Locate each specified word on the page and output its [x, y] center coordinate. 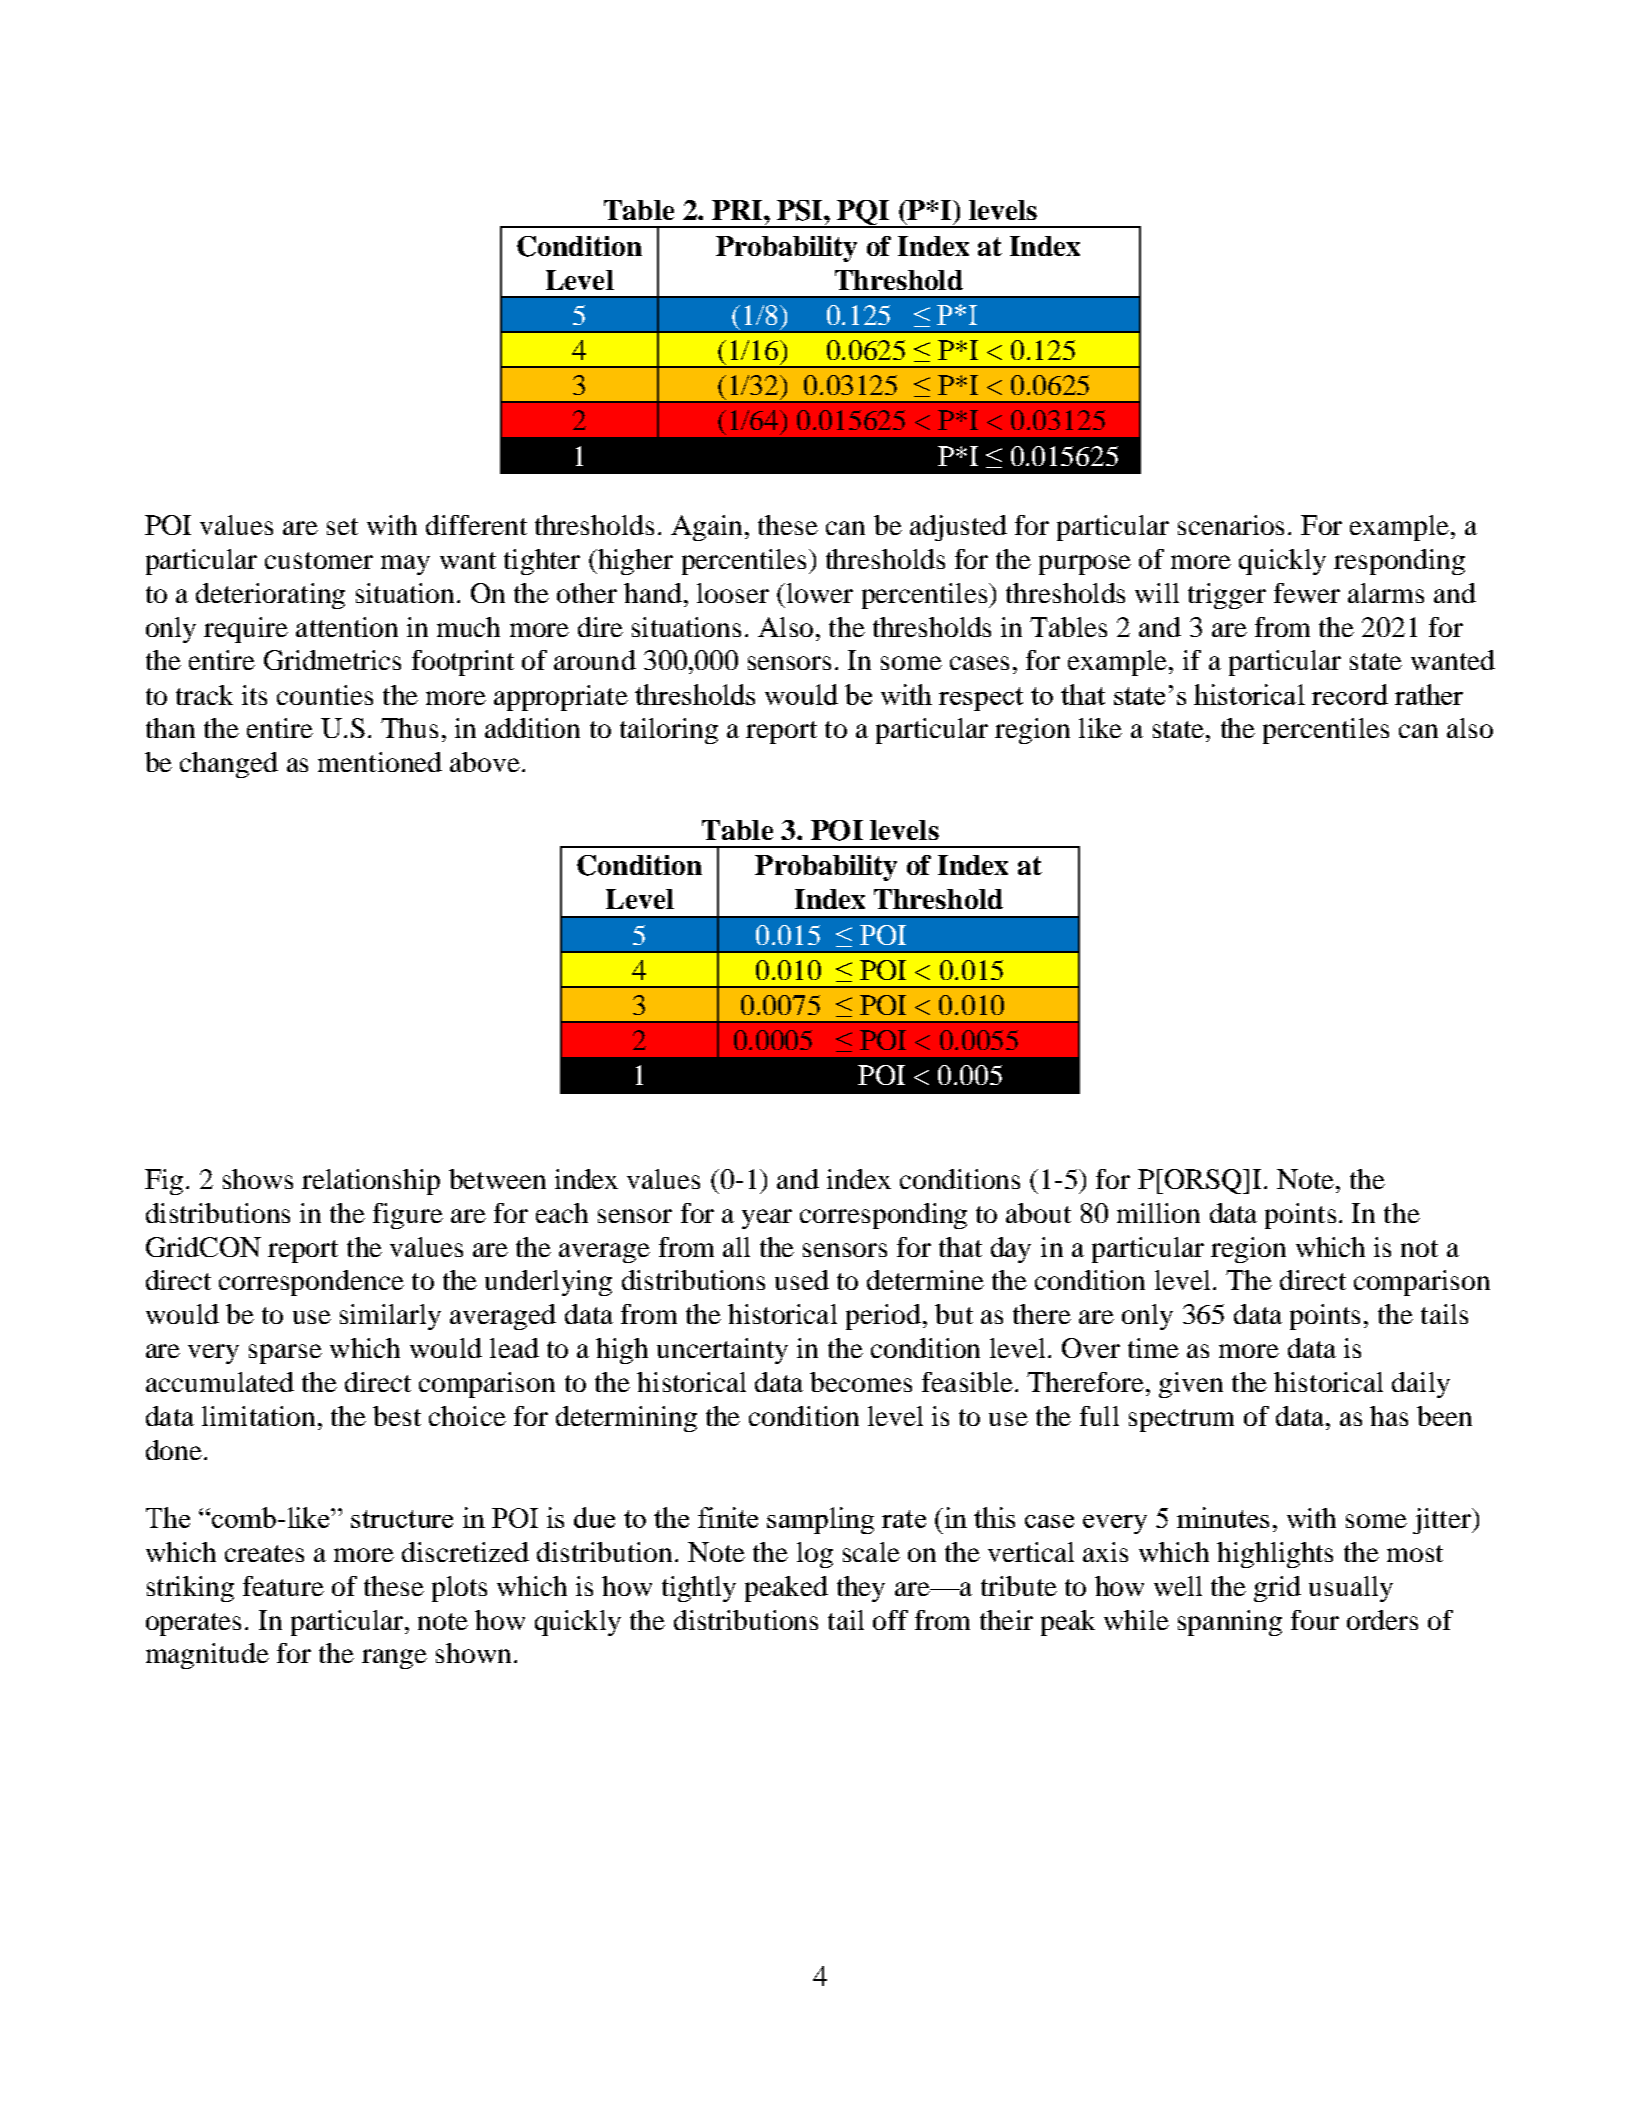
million [1158, 1213]
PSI [801, 210]
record [1350, 694]
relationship [371, 1182]
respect [981, 699]
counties [325, 695]
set [342, 526]
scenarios [1231, 525]
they [861, 1589]
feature [283, 1586]
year [767, 1219]
